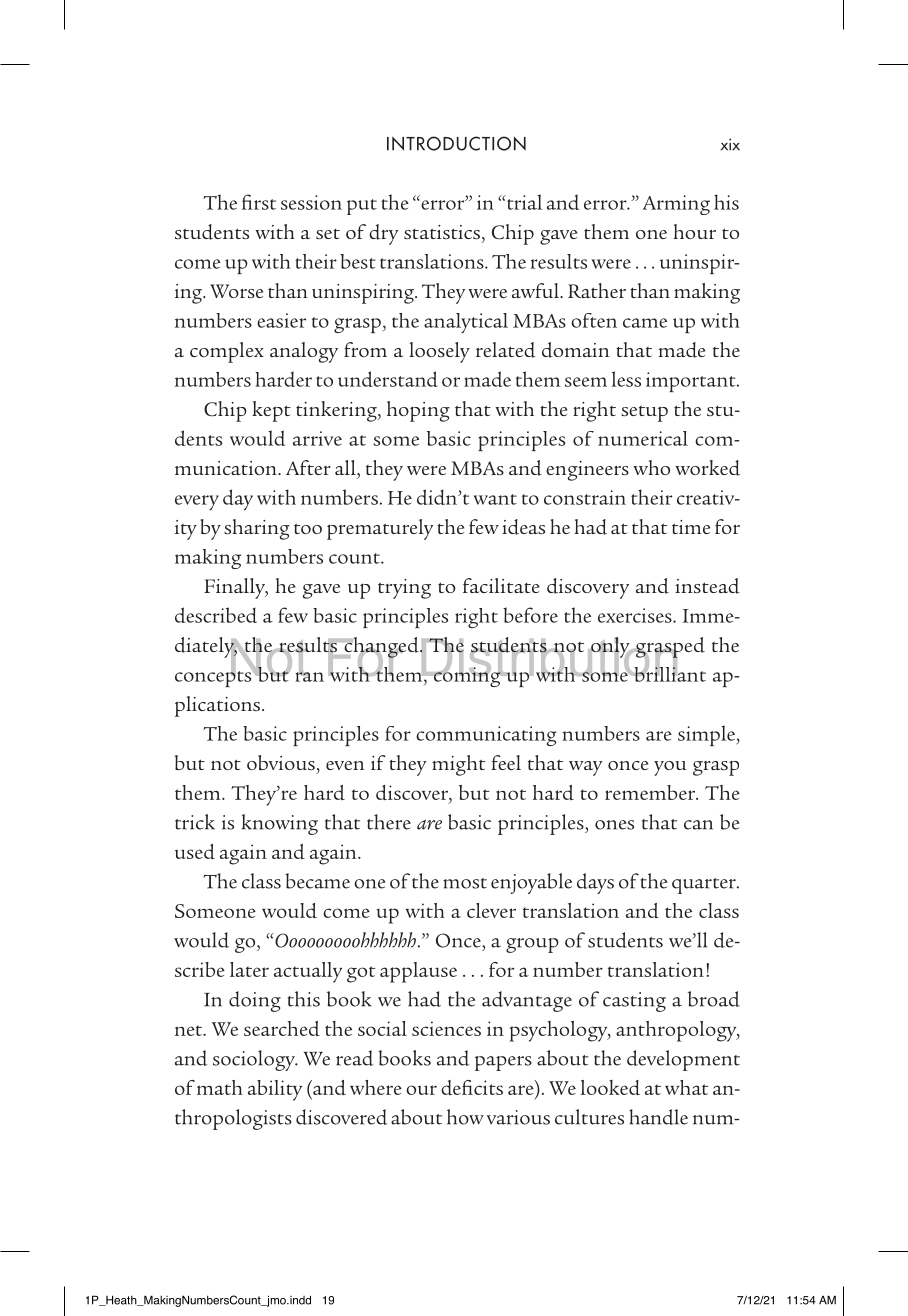 The image size is (908, 1316). Describe the element at coordinates (280, 824) in the document. I see `knowing` at that location.
